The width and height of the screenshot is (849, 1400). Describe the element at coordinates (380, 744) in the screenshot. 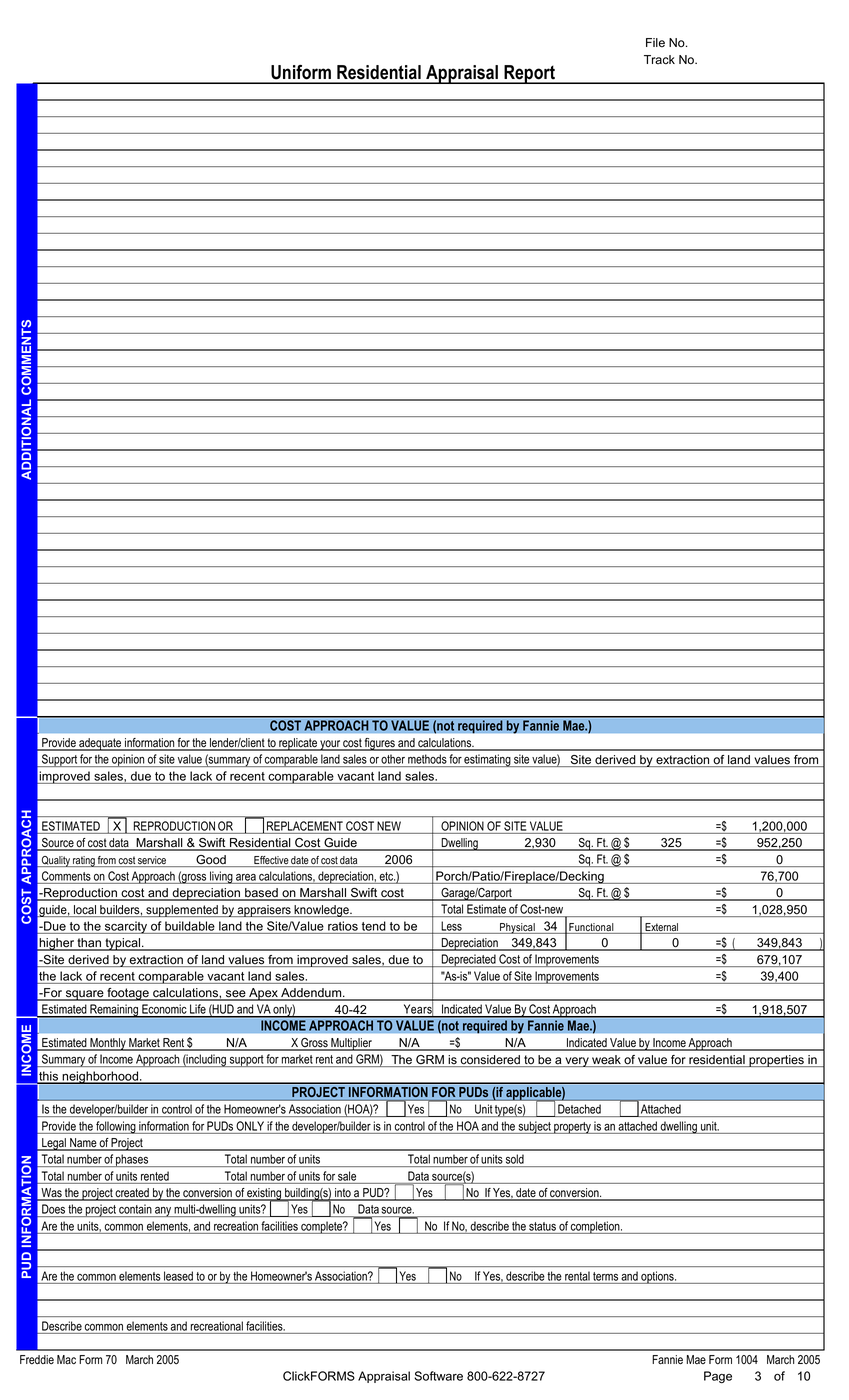

I see `figures` at that location.
